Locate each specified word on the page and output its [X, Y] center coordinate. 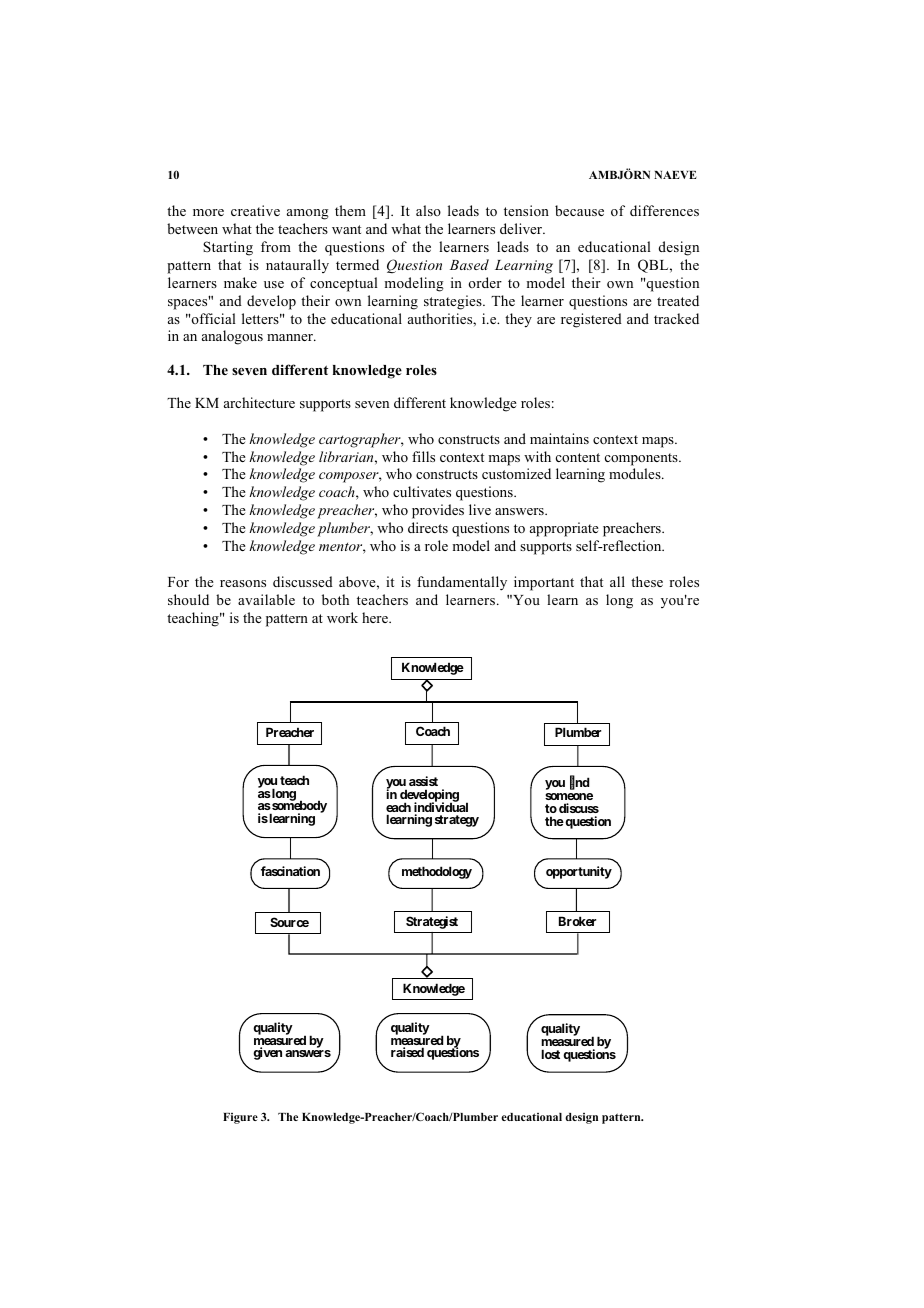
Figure [240, 1118]
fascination [290, 871]
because [579, 210]
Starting [228, 248]
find [579, 783]
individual [441, 808]
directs [428, 527]
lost [550, 1054]
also [428, 210]
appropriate [564, 529]
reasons [243, 583]
